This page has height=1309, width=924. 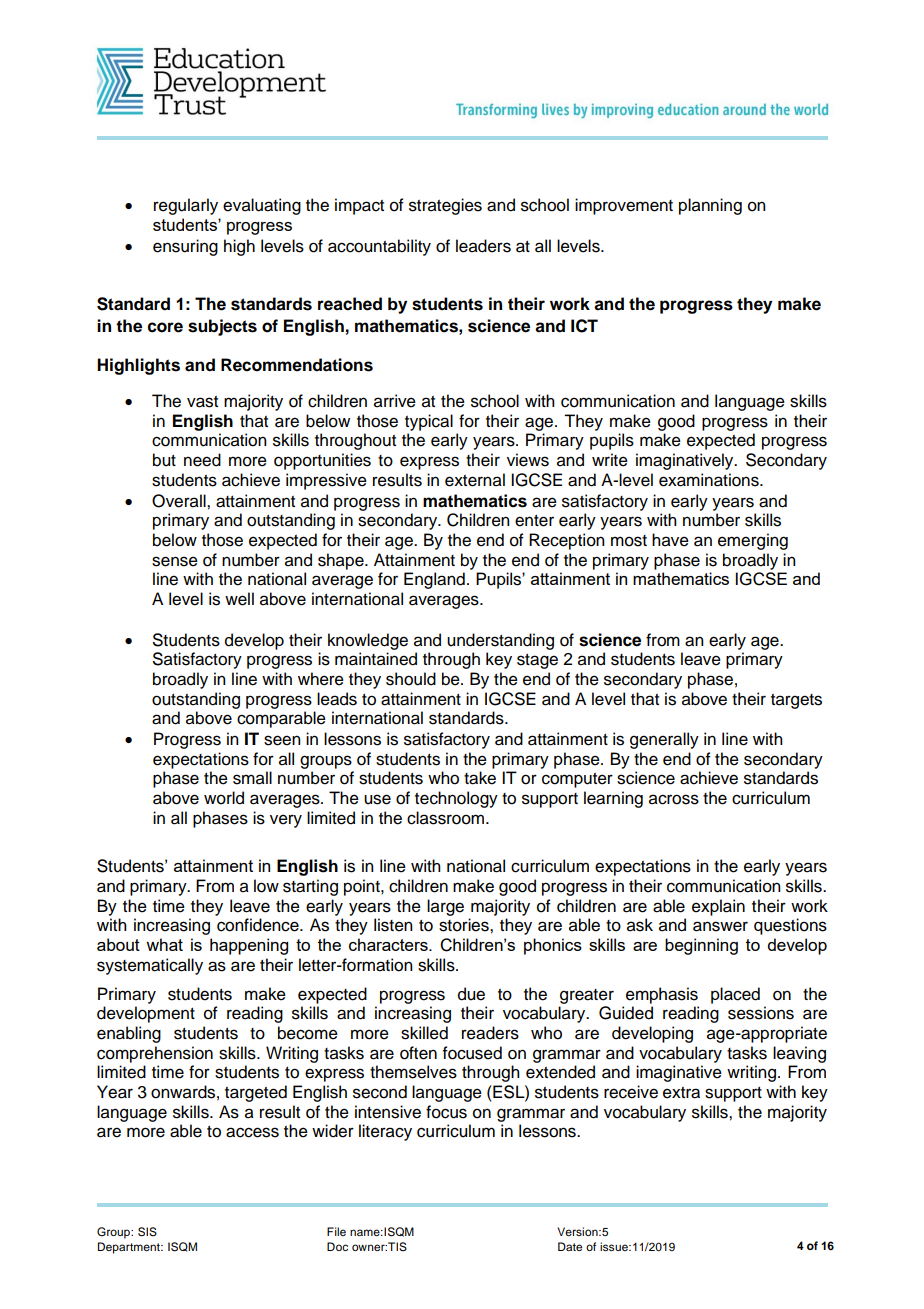 What do you see at coordinates (164, 944) in the page?
I see `what` at bounding box center [164, 944].
